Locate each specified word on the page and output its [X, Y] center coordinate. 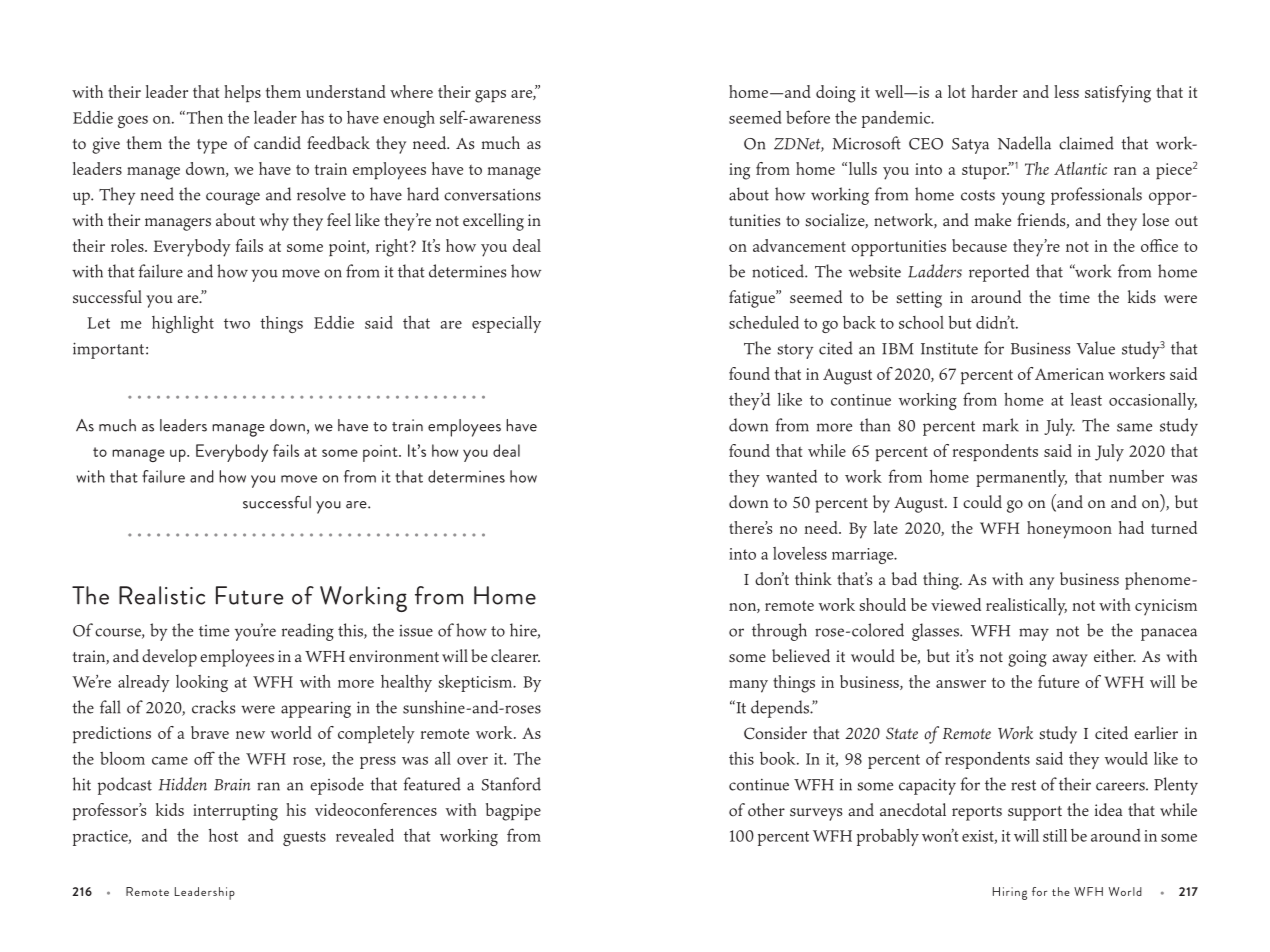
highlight [183, 324]
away [1070, 660]
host [223, 835]
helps [242, 94]
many [748, 686]
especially [506, 324]
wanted [791, 476]
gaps [490, 96]
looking [202, 683]
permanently [1021, 478]
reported [999, 273]
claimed [1086, 143]
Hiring [1010, 893]
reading [308, 632]
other [766, 810]
